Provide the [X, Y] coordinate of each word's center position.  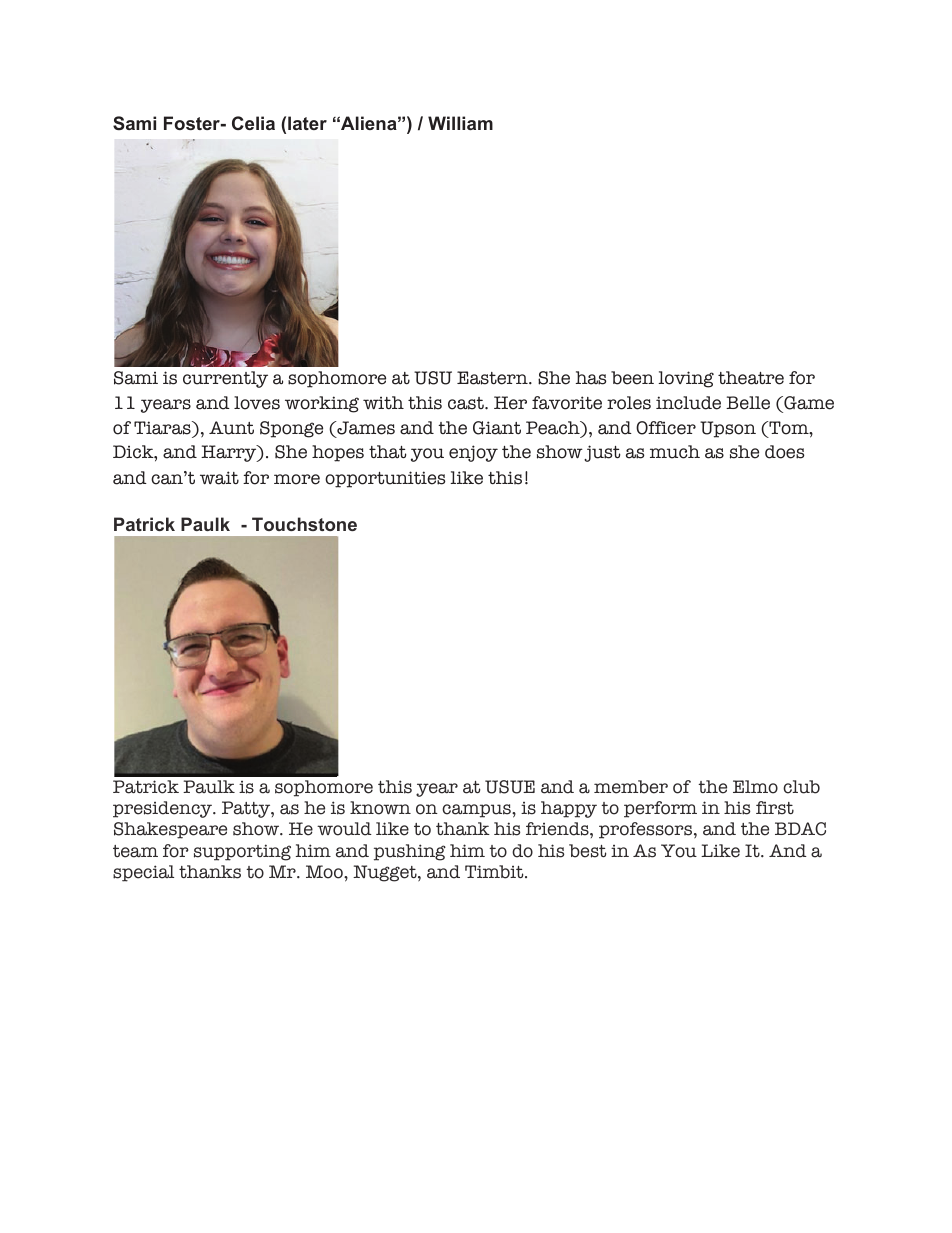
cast [467, 403]
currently [225, 379]
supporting [242, 852]
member [631, 787]
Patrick [146, 787]
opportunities [385, 479]
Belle [748, 403]
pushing [410, 852]
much [675, 452]
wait [219, 478]
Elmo [755, 787]
